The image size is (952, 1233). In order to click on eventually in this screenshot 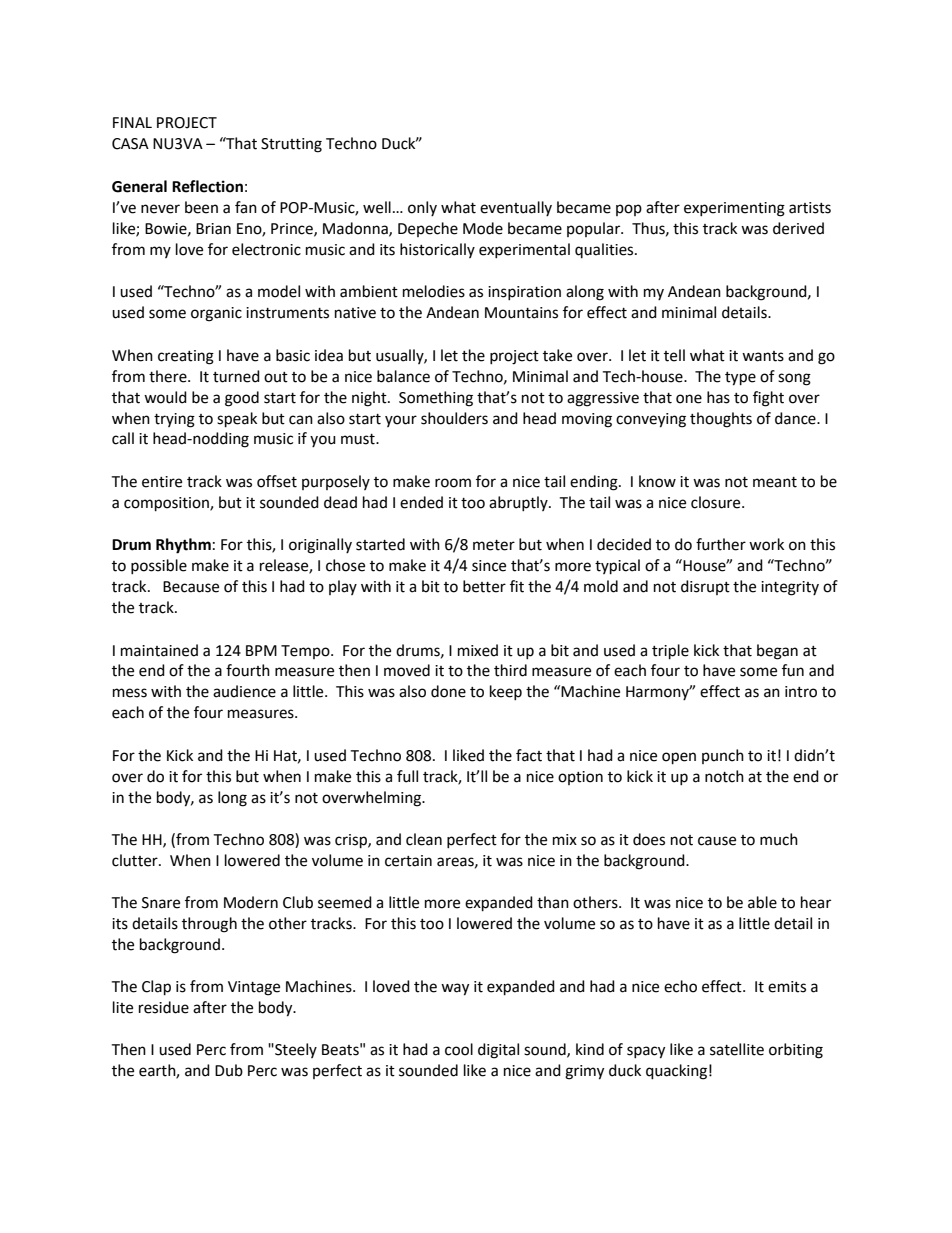, I will do `click(516, 208)`.
